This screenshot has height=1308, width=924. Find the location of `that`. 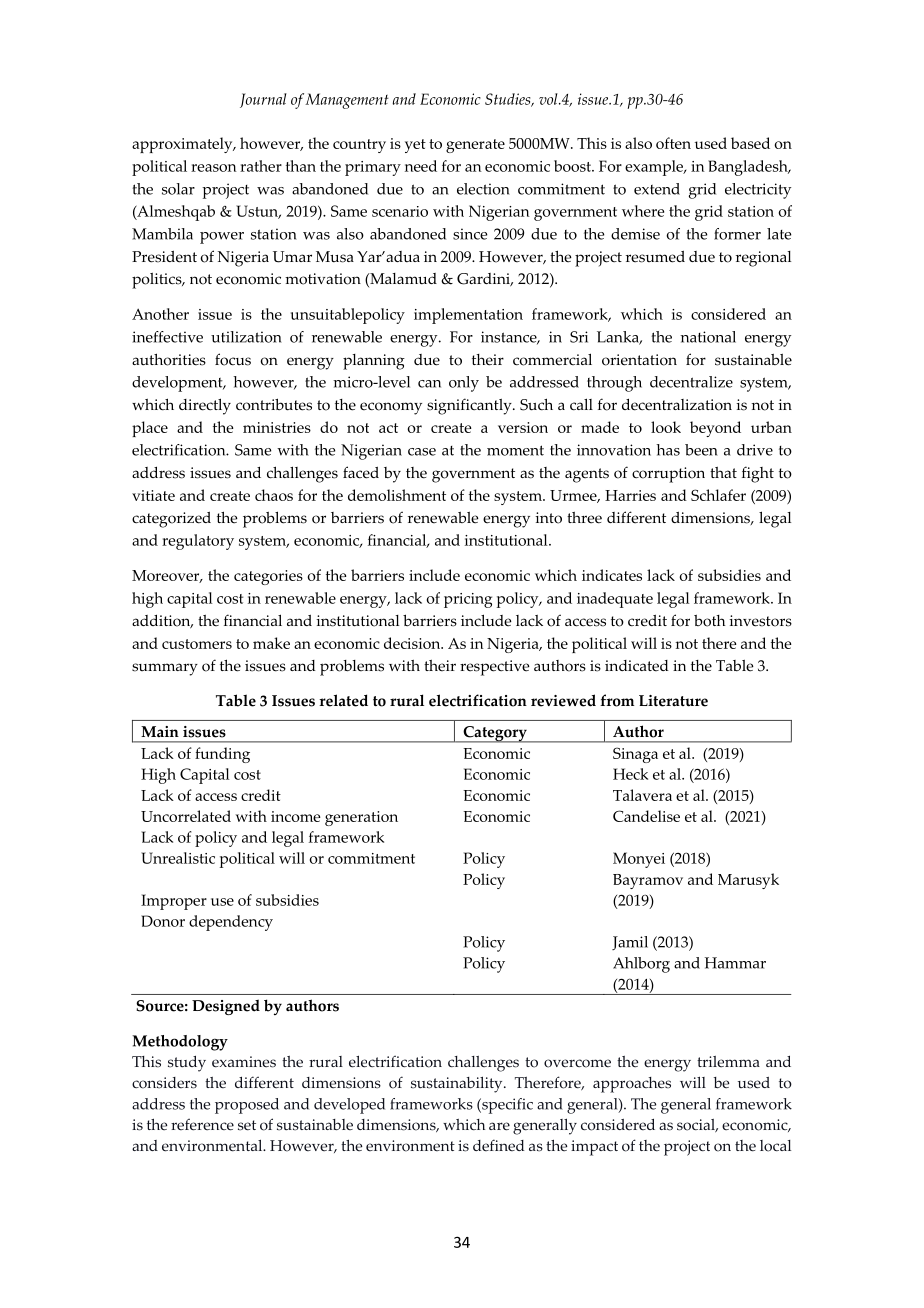

that is located at coordinates (723, 472).
